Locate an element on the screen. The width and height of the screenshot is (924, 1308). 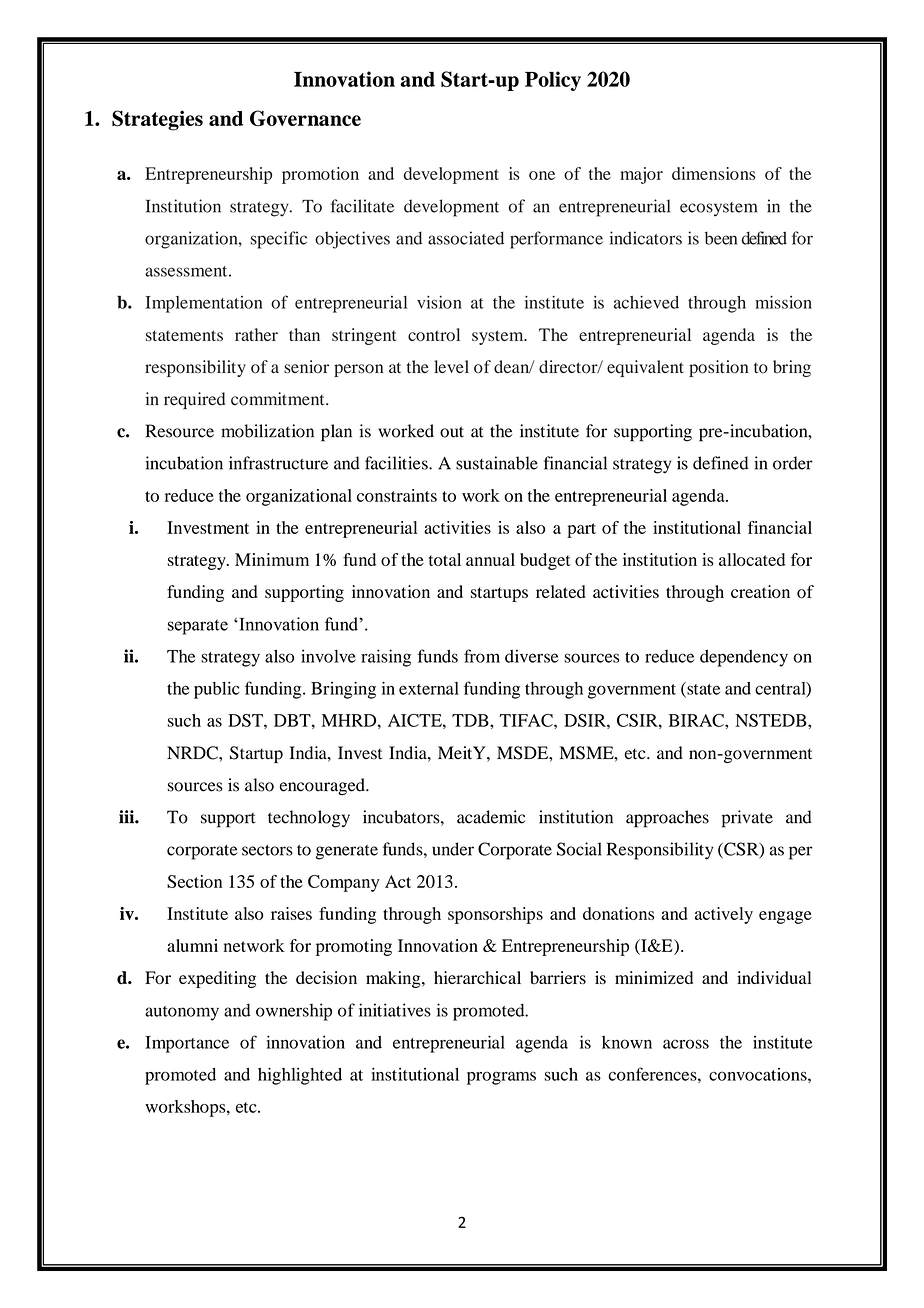
dimensions is located at coordinates (713, 173).
